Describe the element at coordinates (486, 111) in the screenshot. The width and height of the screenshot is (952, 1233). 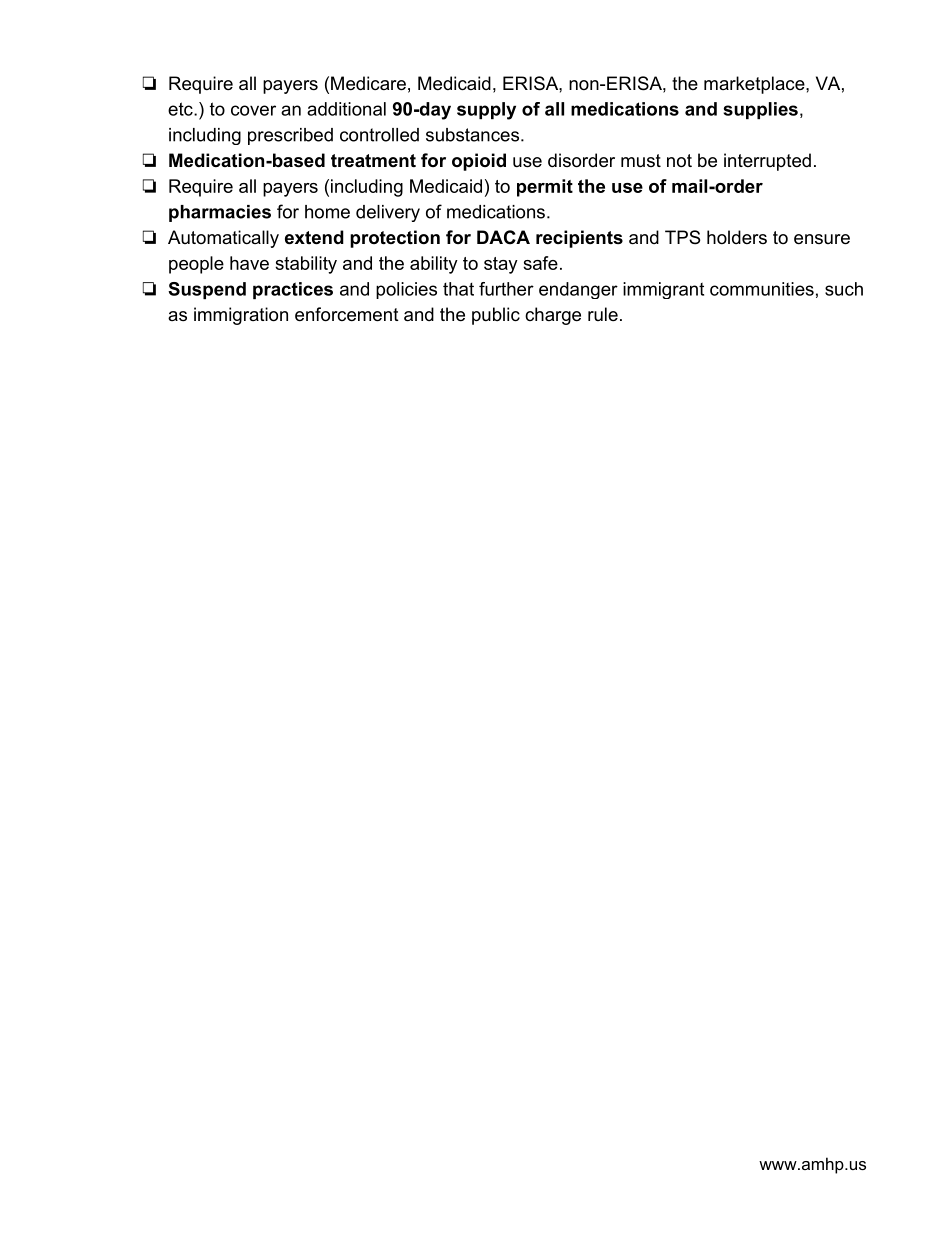
I see `supply` at that location.
